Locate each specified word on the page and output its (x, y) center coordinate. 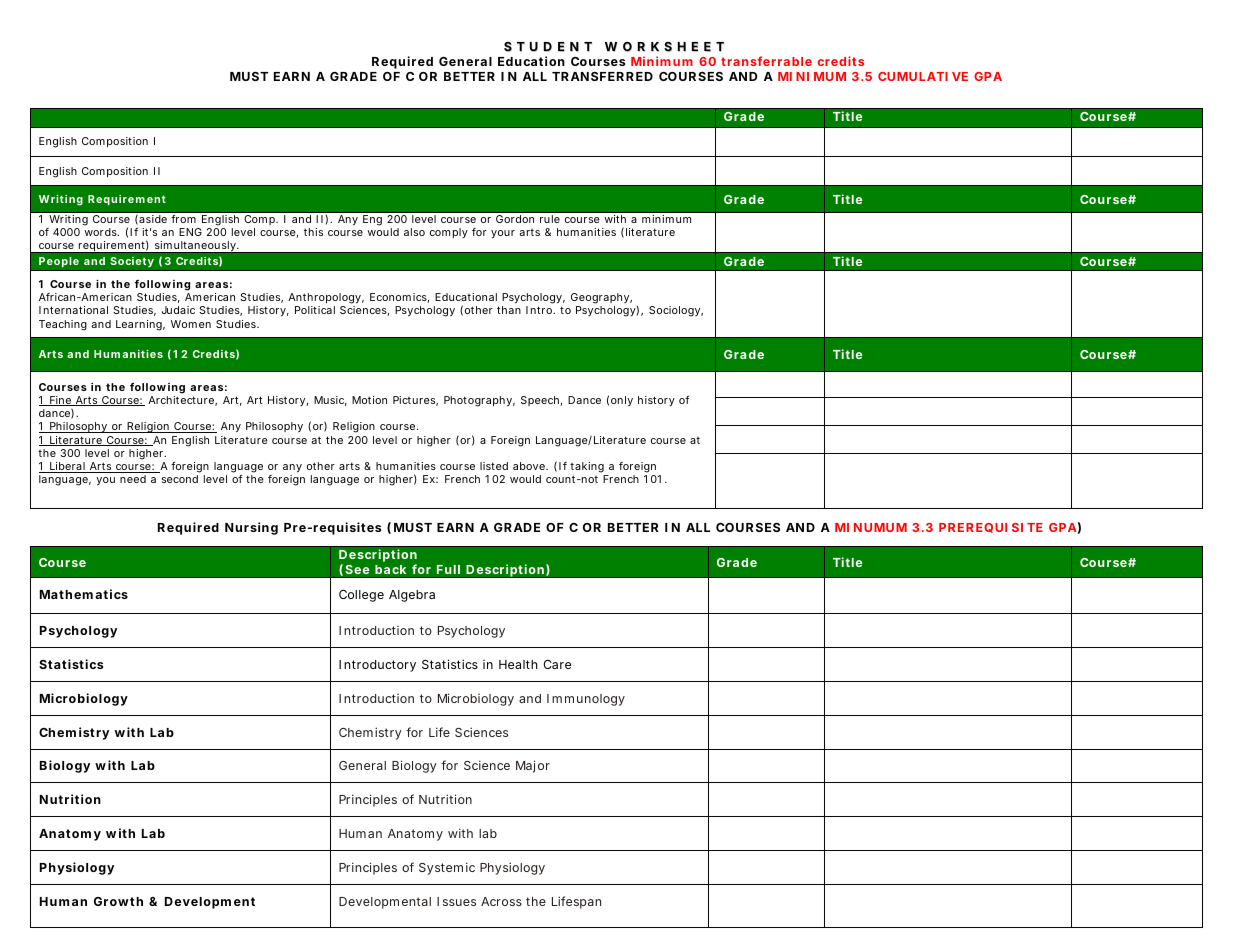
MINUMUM (871, 527)
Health (518, 664)
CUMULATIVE (923, 76)
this (313, 232)
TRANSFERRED (602, 76)
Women (191, 324)
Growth (118, 901)
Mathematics (84, 594)
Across (501, 901)
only (622, 401)
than (509, 310)
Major (533, 766)
